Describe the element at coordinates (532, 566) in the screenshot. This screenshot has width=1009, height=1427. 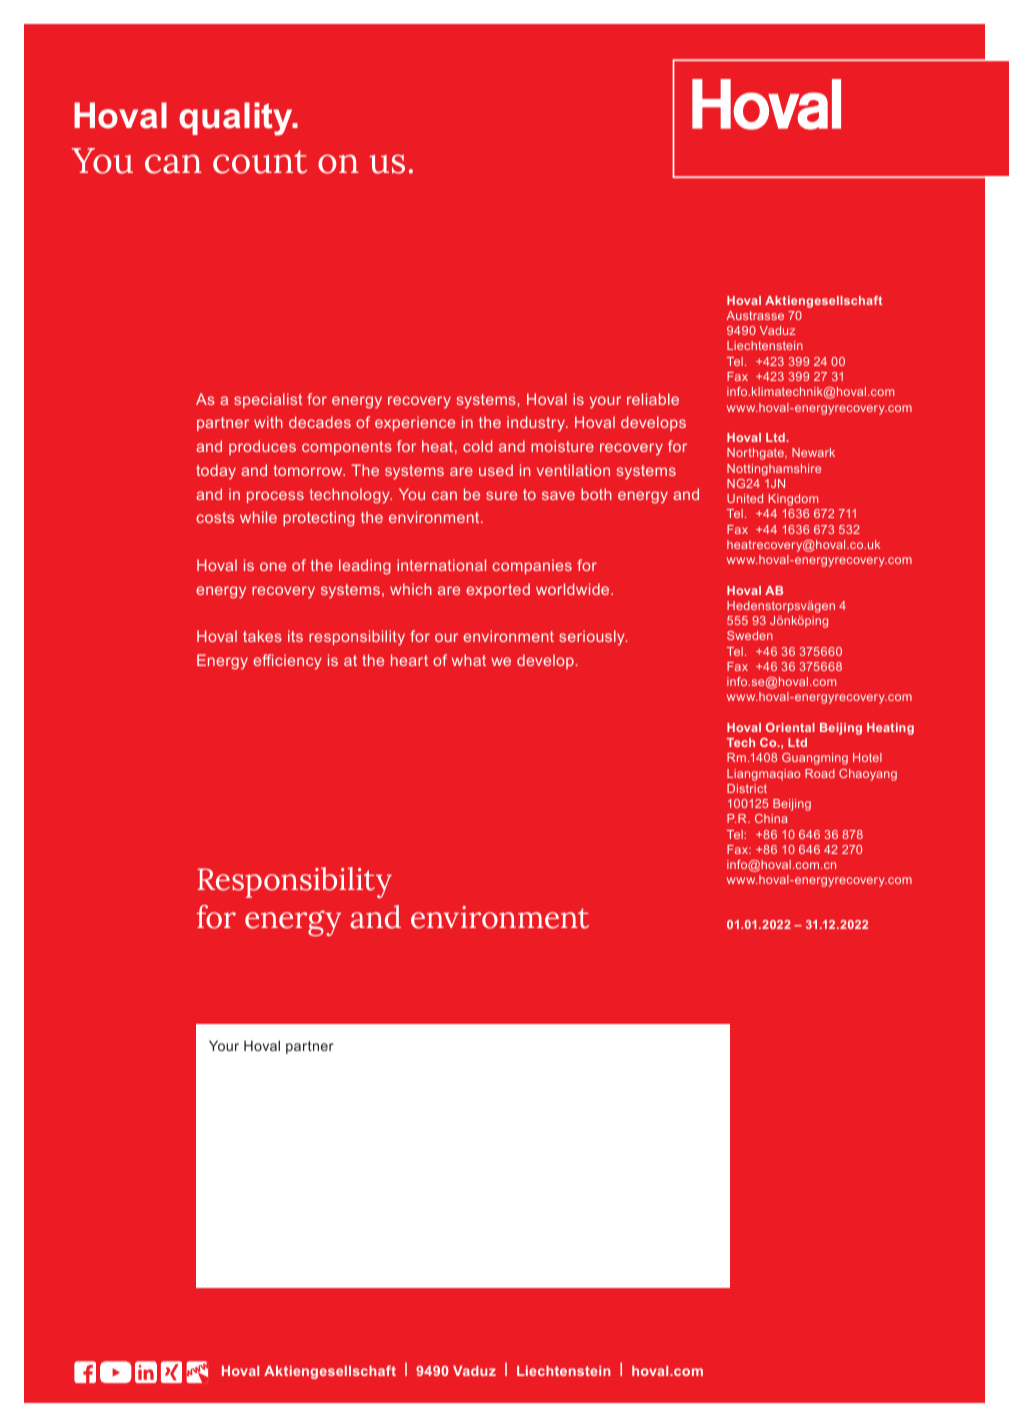
I see `companies` at that location.
